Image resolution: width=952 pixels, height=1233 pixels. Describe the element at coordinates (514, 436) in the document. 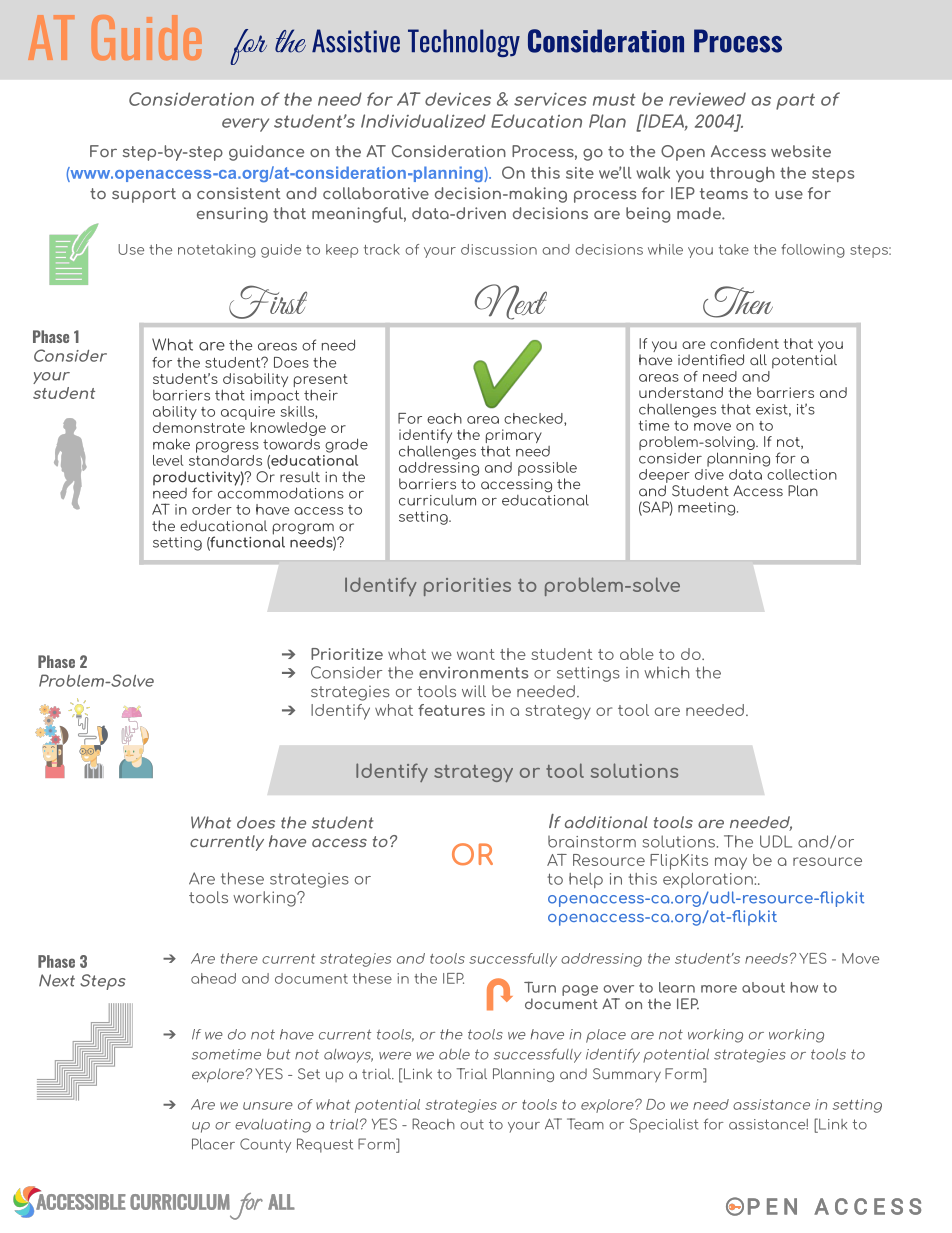

I see `primary` at that location.
